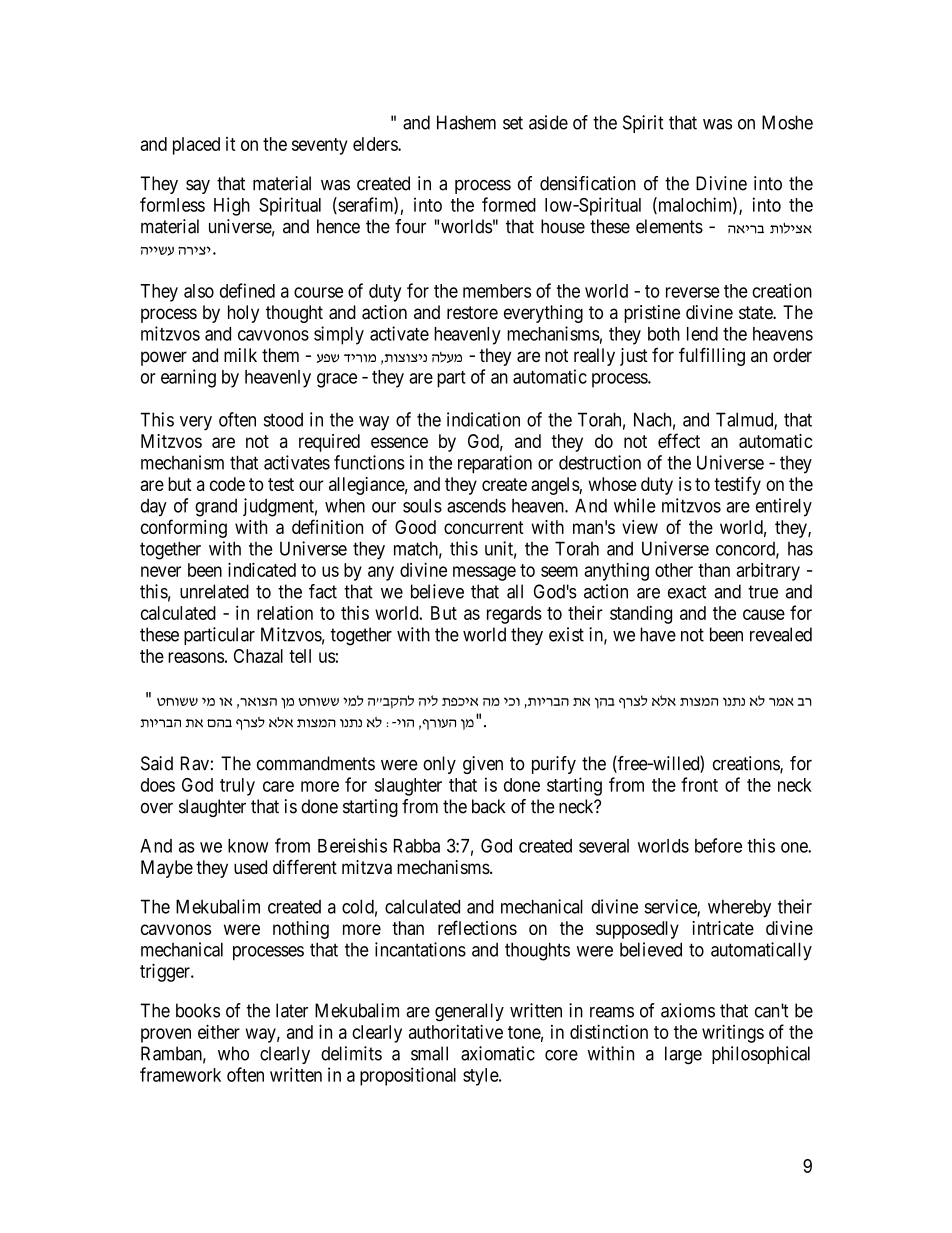  What do you see at coordinates (484, 573) in the page?
I see `message` at bounding box center [484, 573].
